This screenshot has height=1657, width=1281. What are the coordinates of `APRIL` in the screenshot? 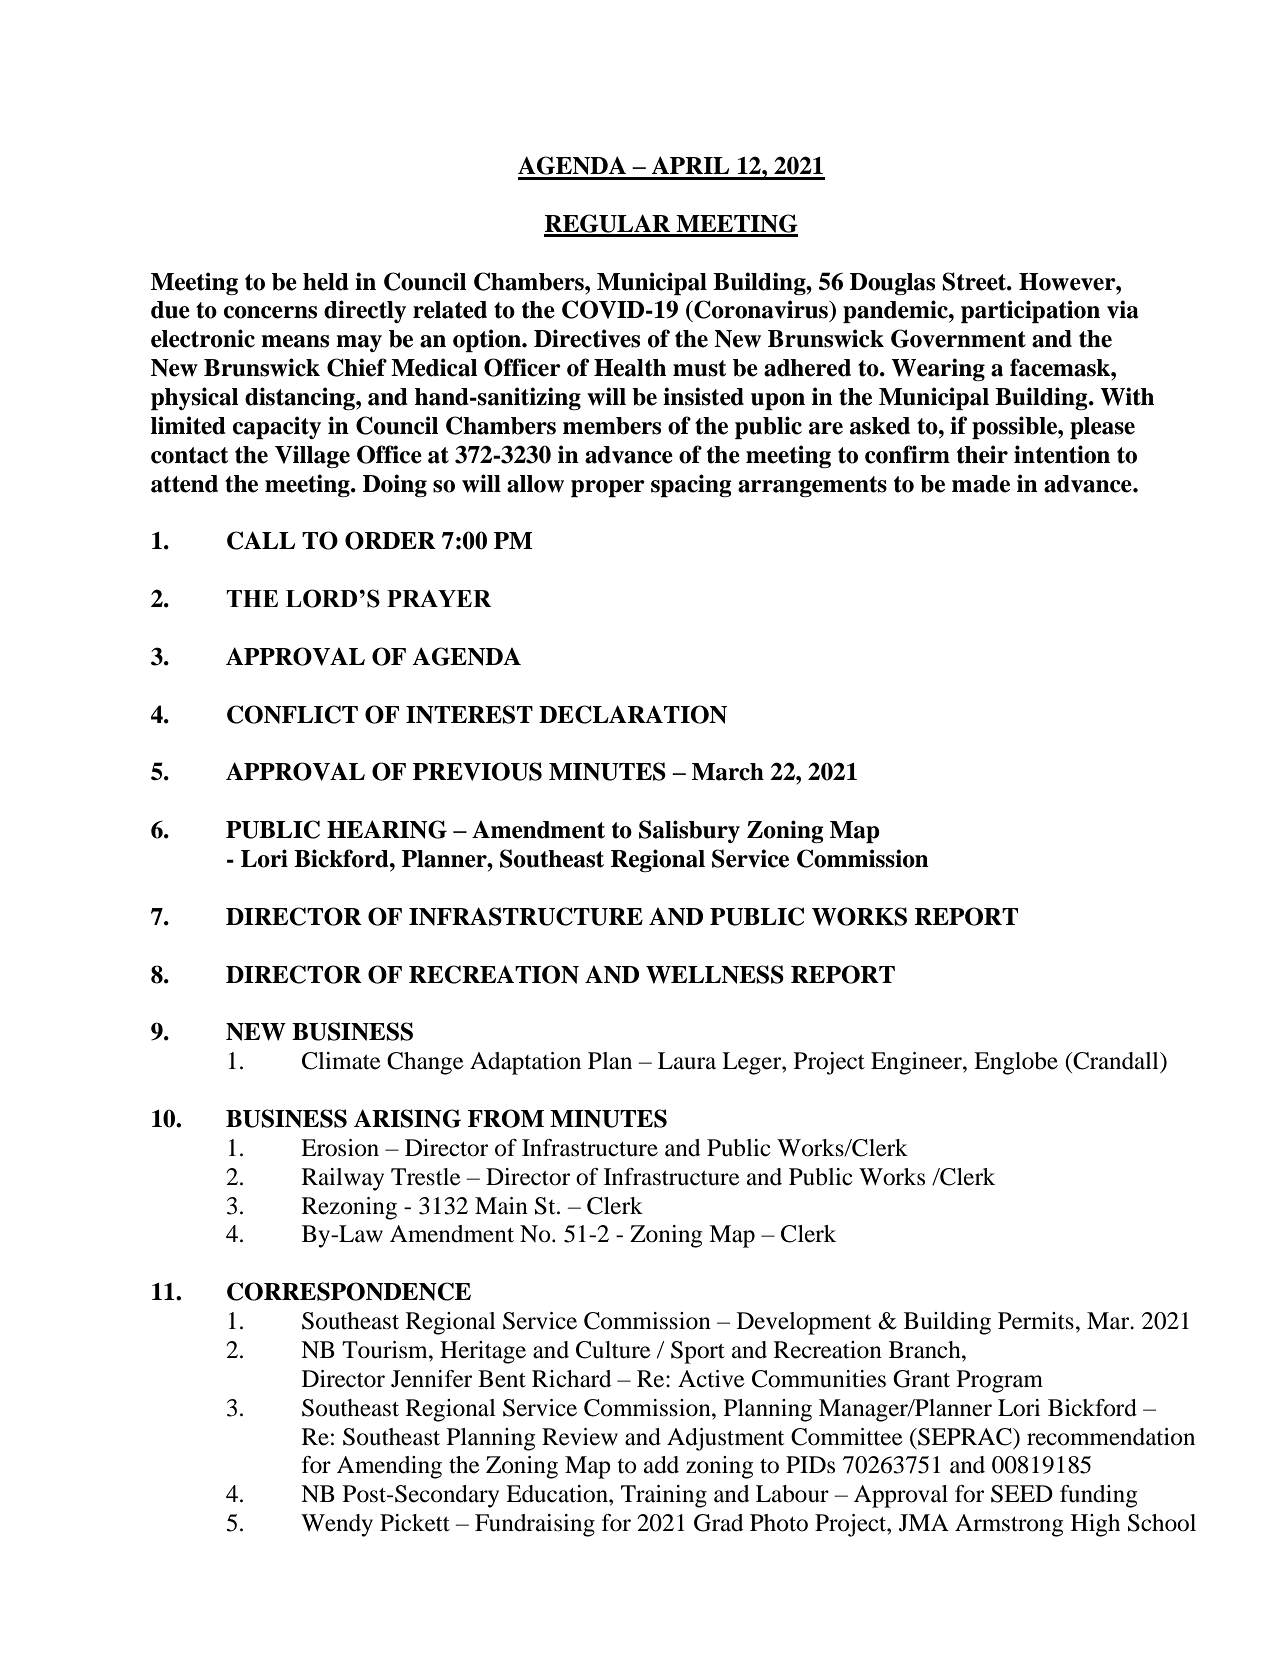 It's located at (690, 165).
